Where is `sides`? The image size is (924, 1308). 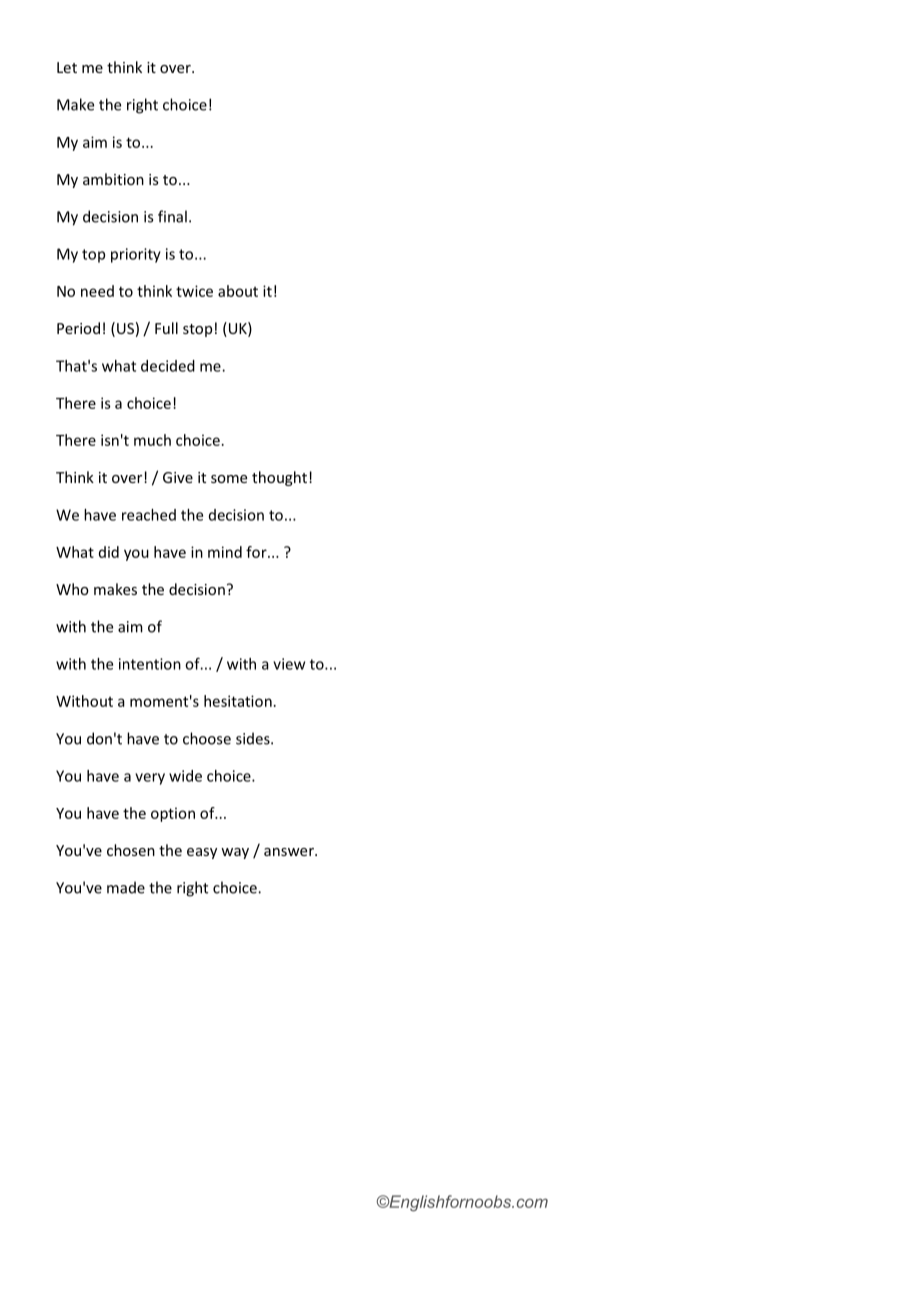
sides is located at coordinates (254, 738).
